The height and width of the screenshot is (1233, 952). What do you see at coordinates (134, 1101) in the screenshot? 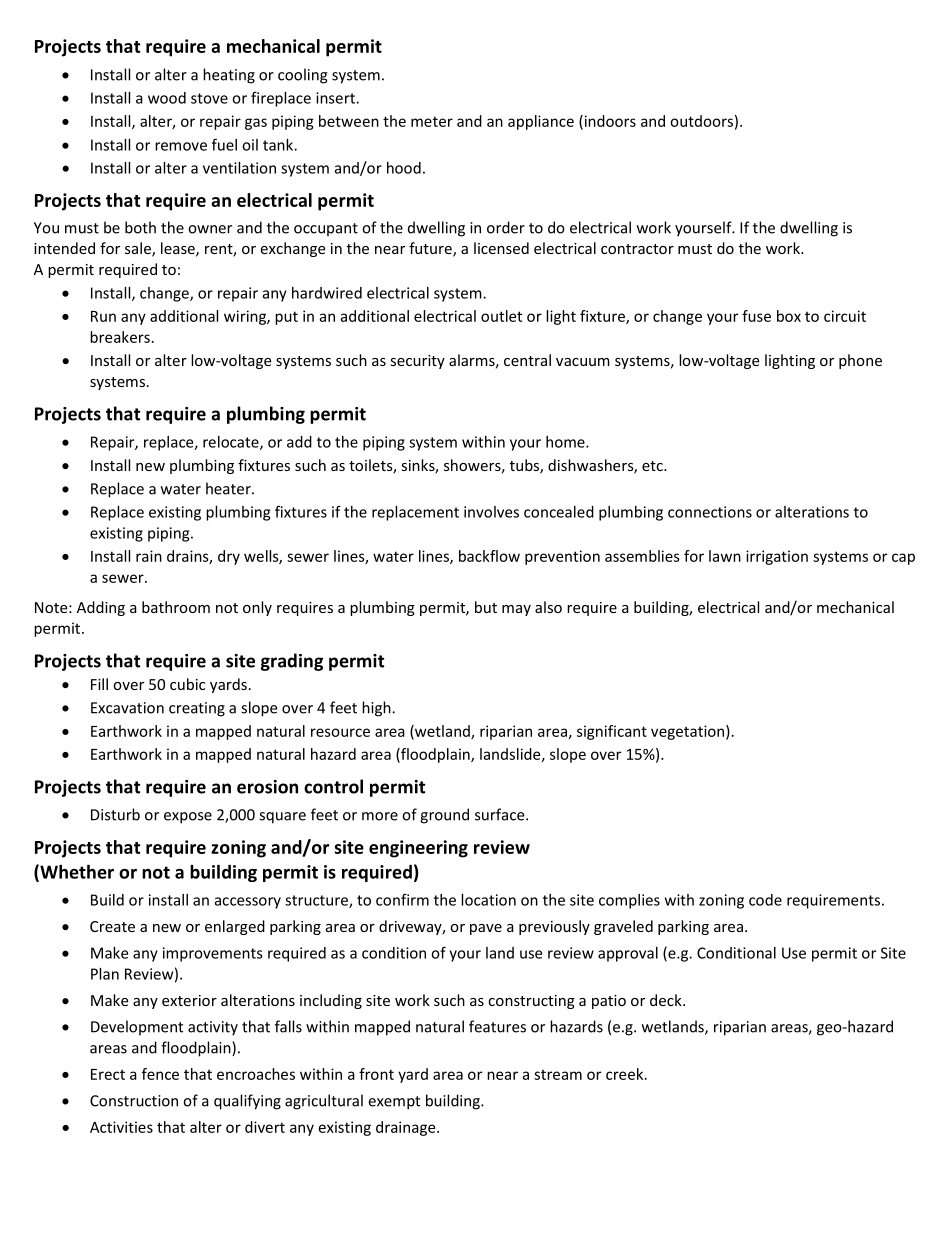
I see `Construction` at bounding box center [134, 1101].
